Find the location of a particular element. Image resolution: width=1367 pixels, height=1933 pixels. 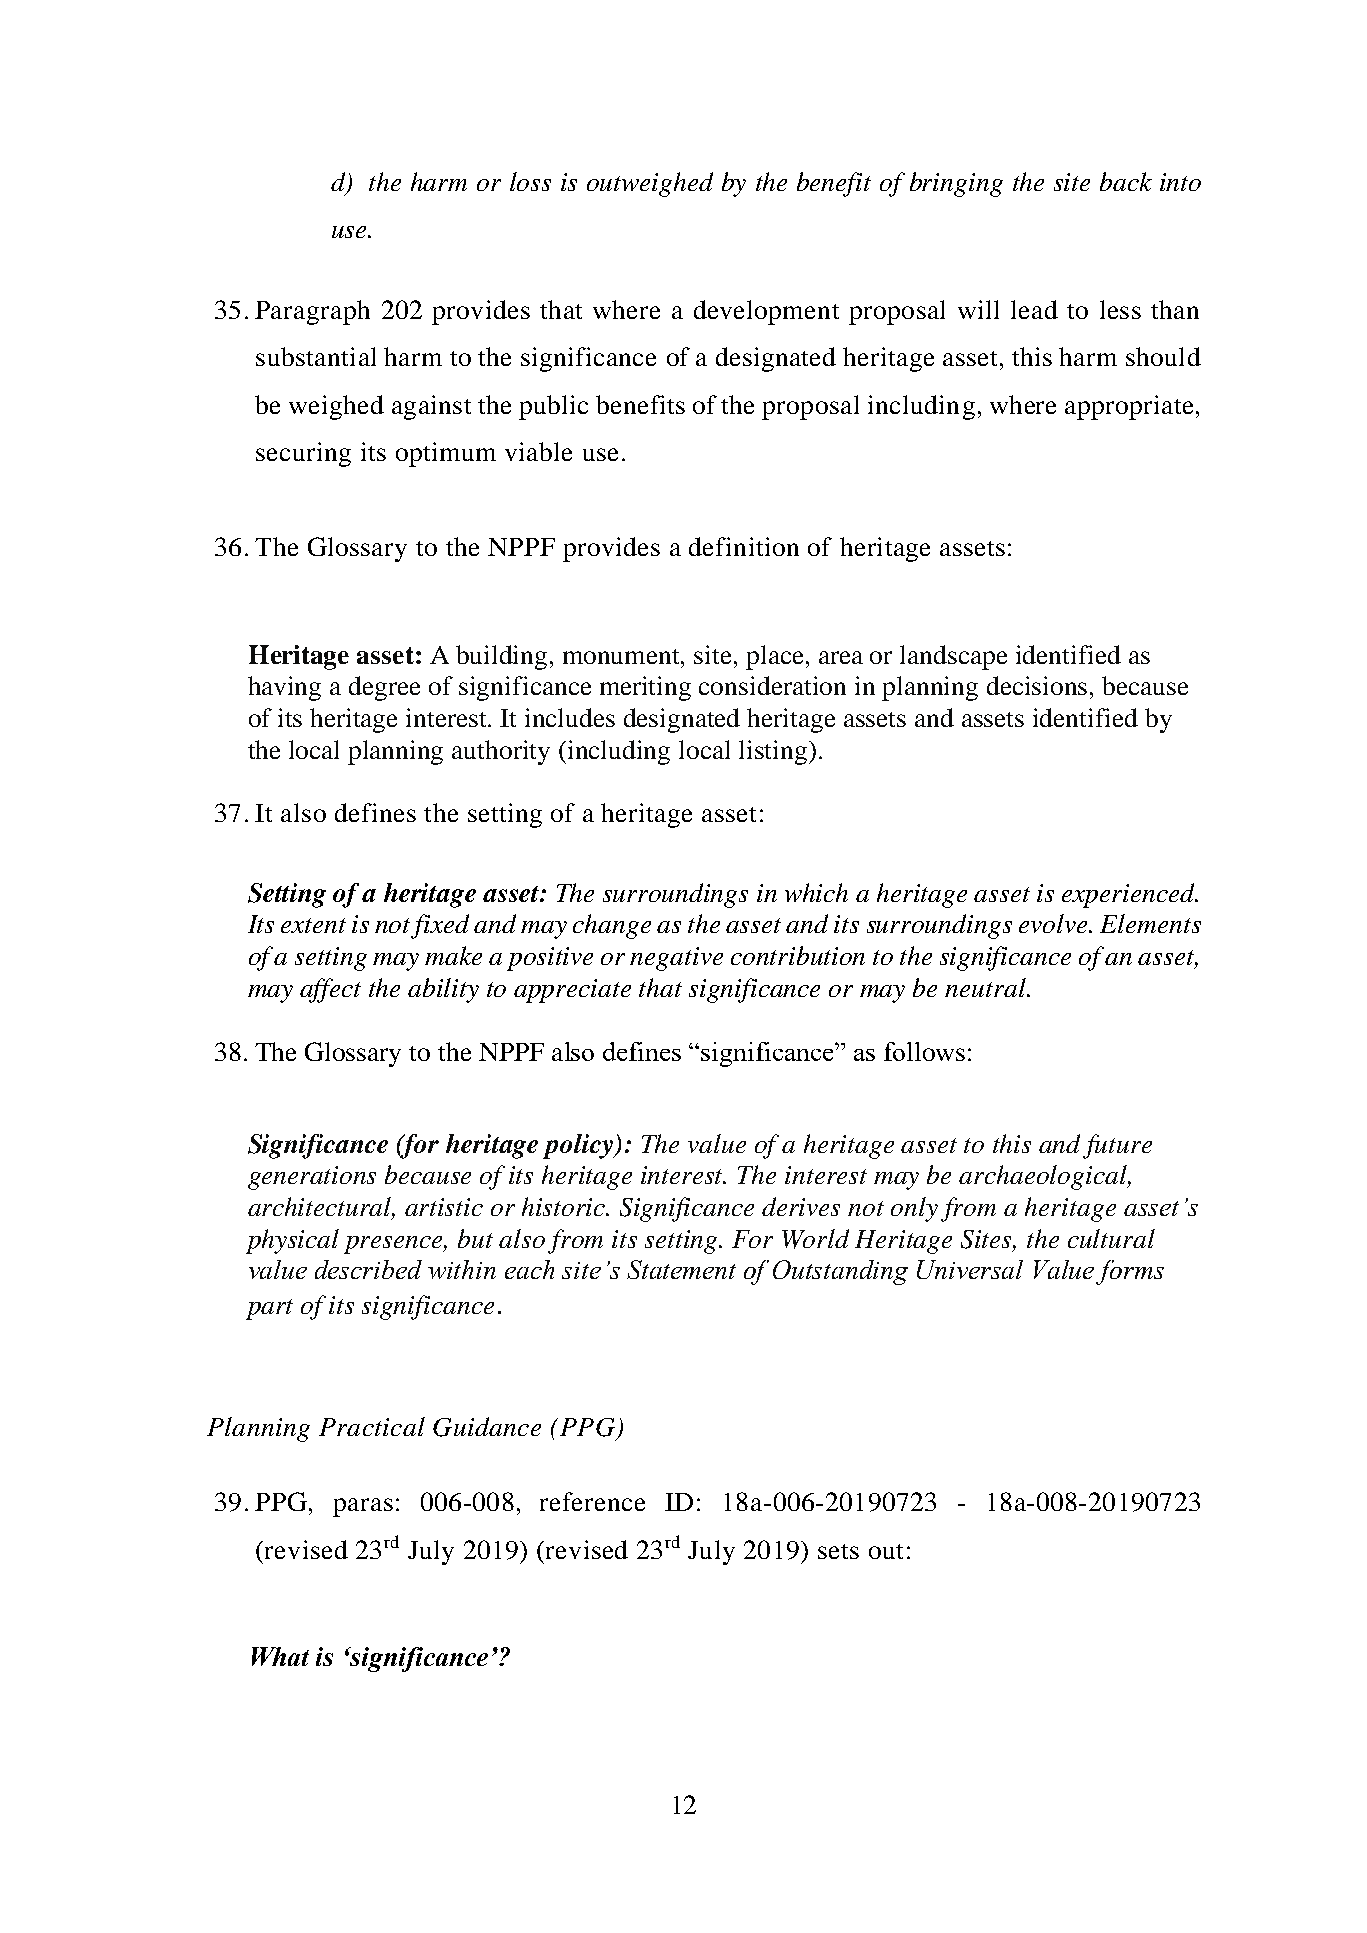

negative is located at coordinates (676, 959).
